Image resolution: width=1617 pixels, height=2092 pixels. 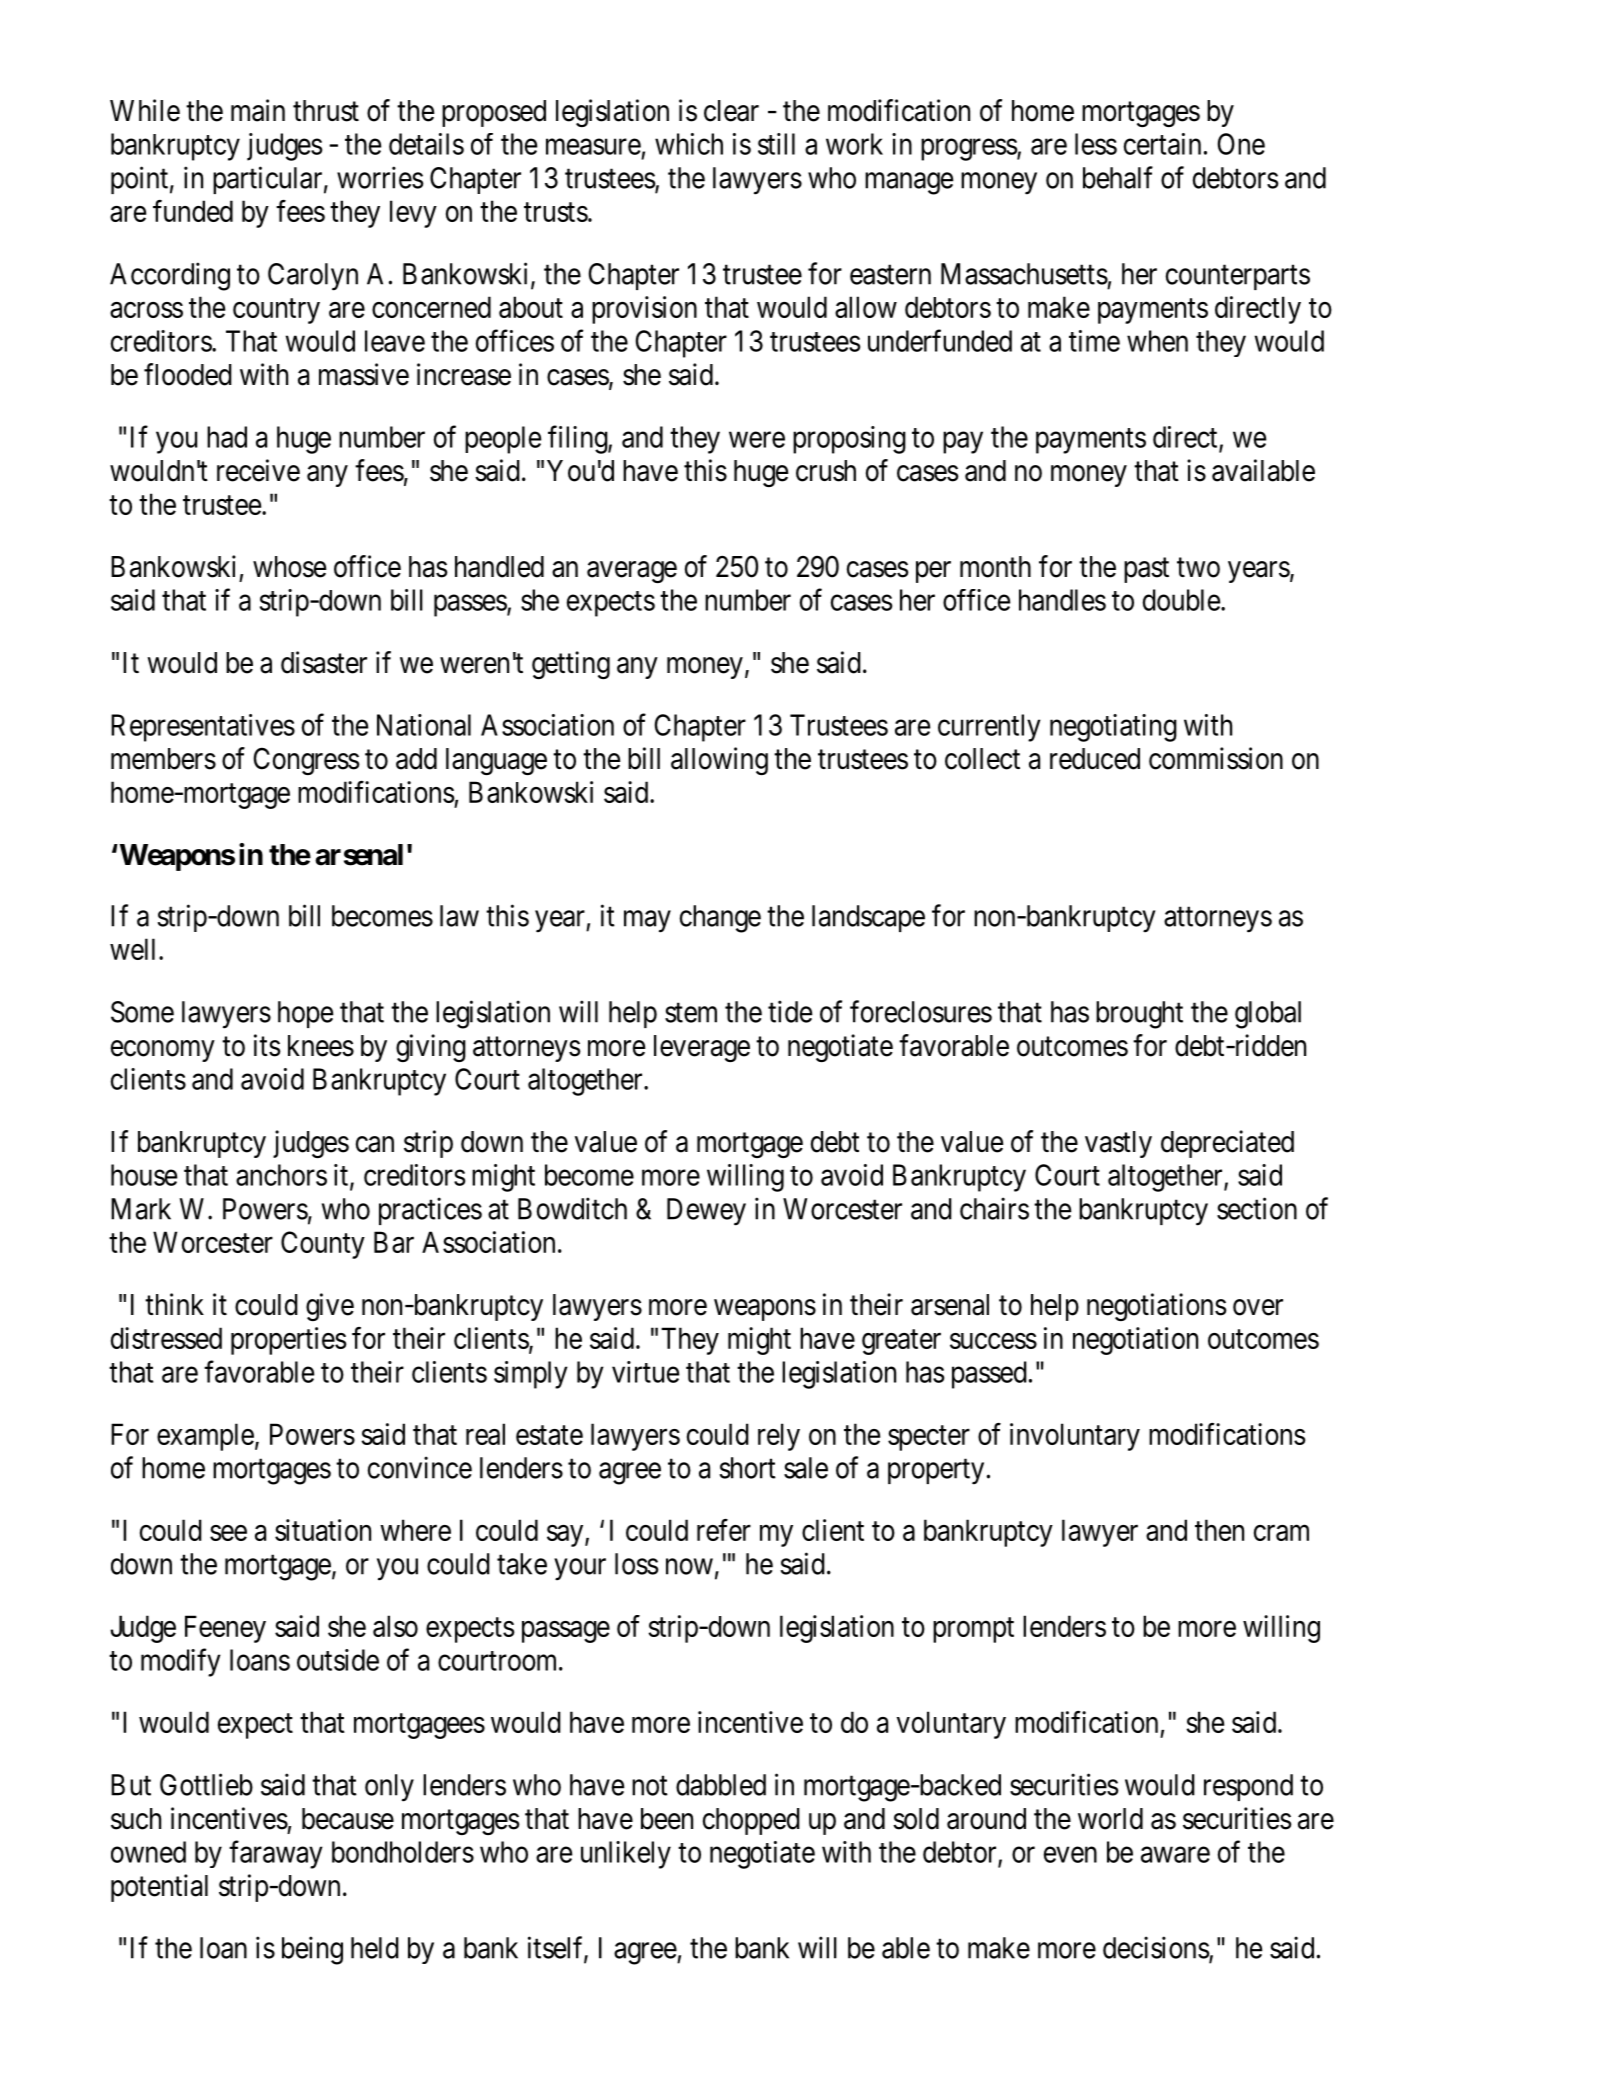 I want to click on unlikely, so click(x=626, y=1855).
